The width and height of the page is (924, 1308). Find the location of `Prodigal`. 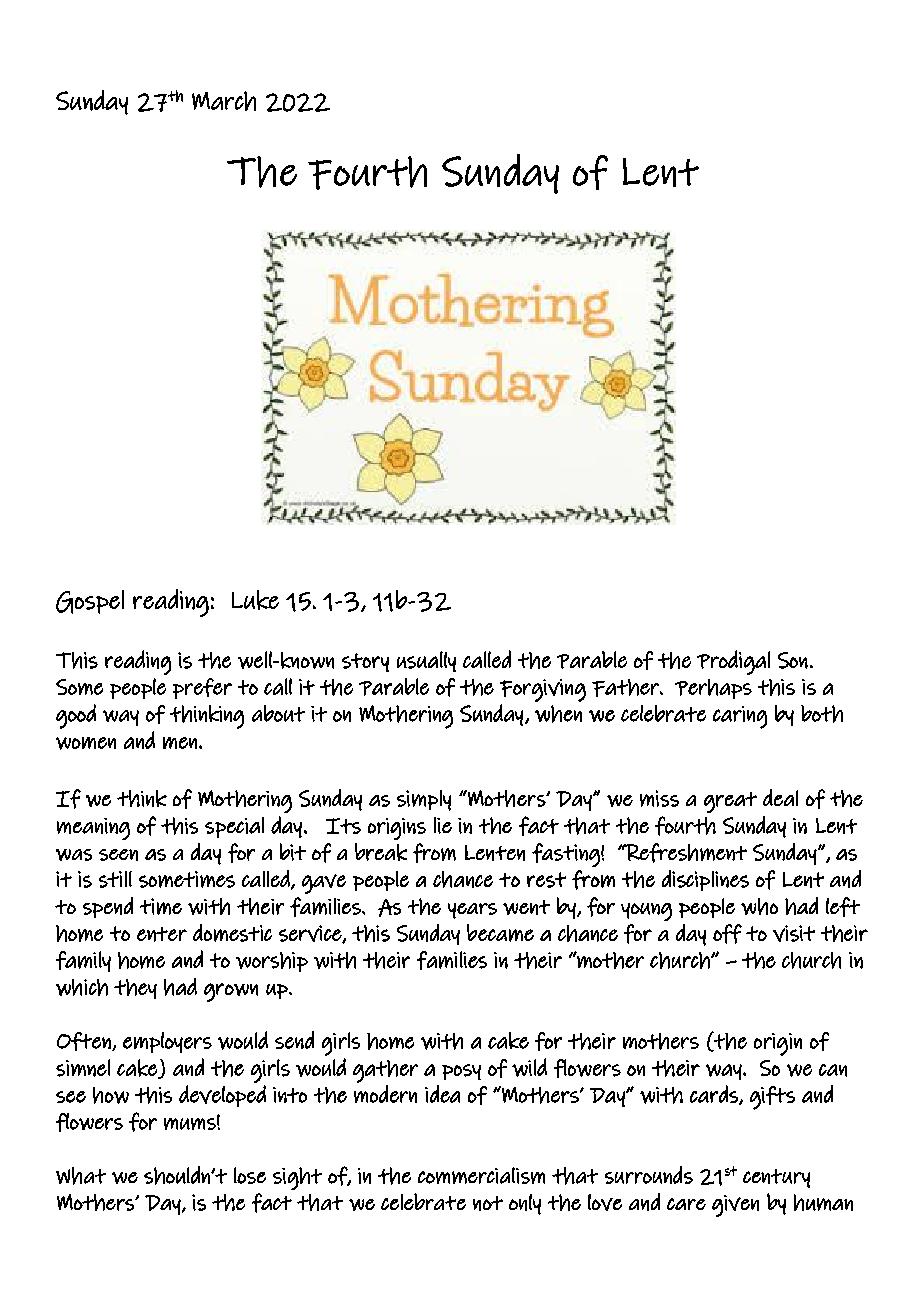

Prodigal is located at coordinates (733, 662).
